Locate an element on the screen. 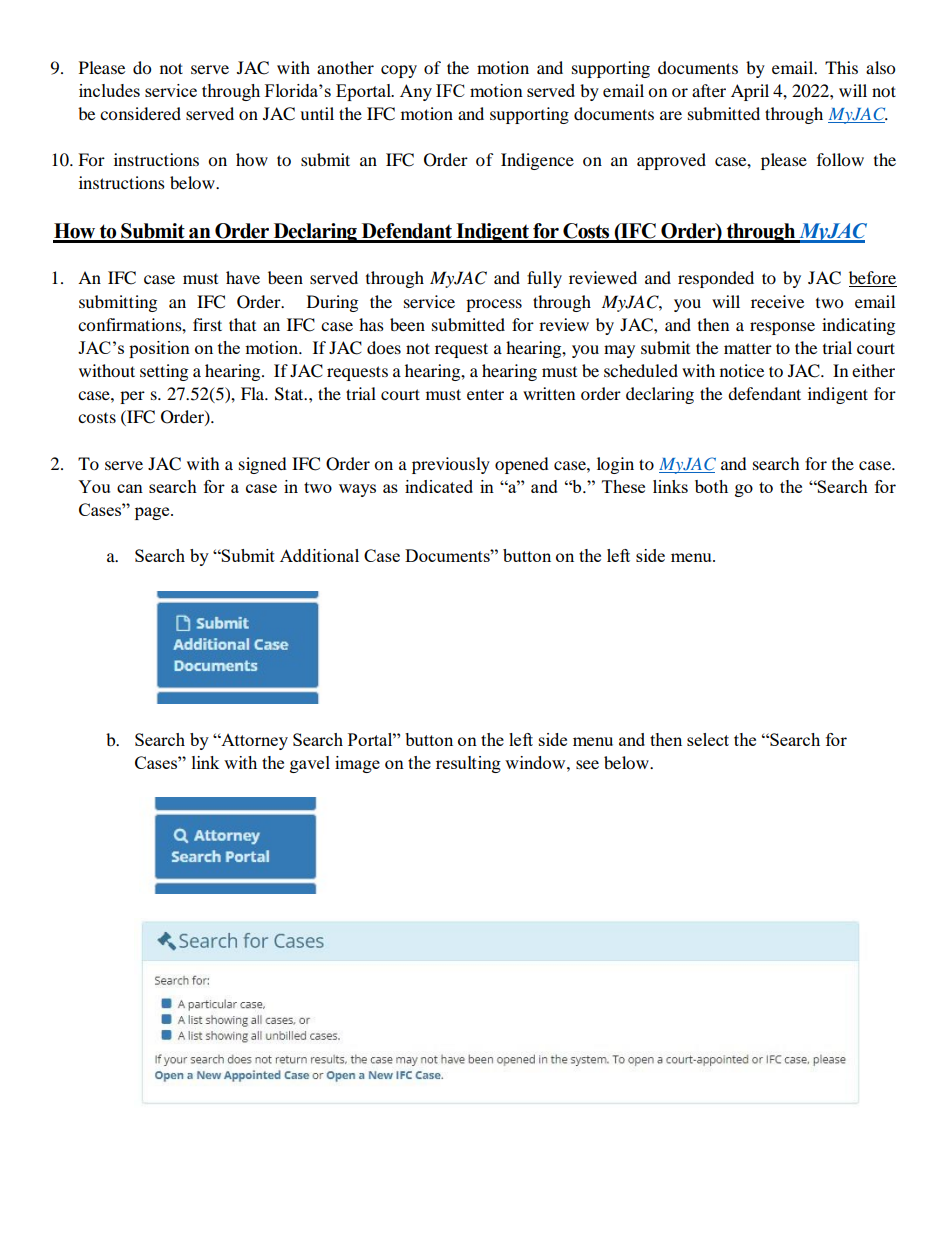  Any is located at coordinates (416, 92).
